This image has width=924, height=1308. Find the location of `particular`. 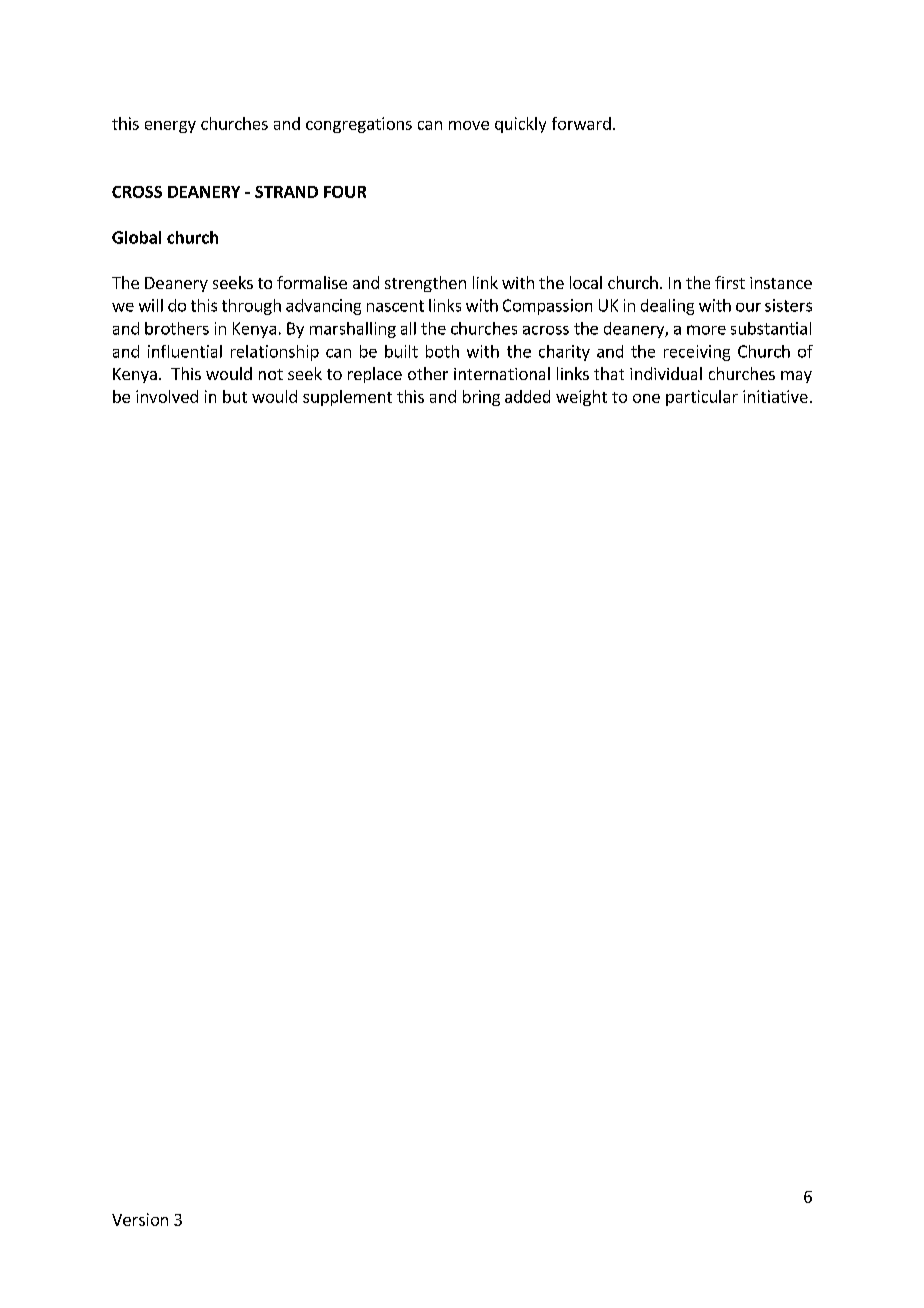

particular is located at coordinates (702, 398).
